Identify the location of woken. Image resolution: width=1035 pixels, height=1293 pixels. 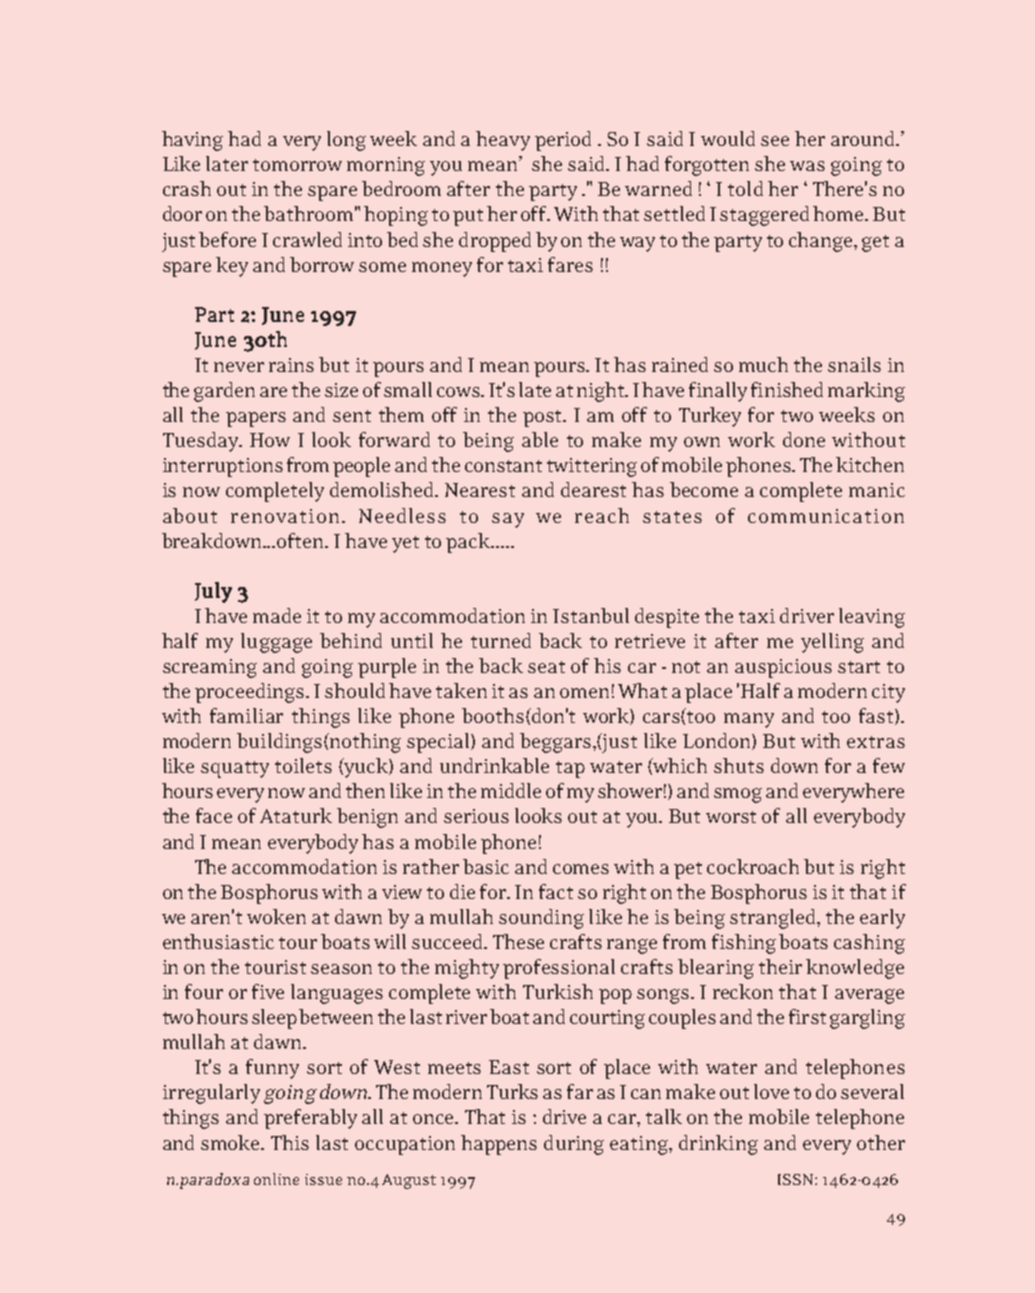
(276, 916).
